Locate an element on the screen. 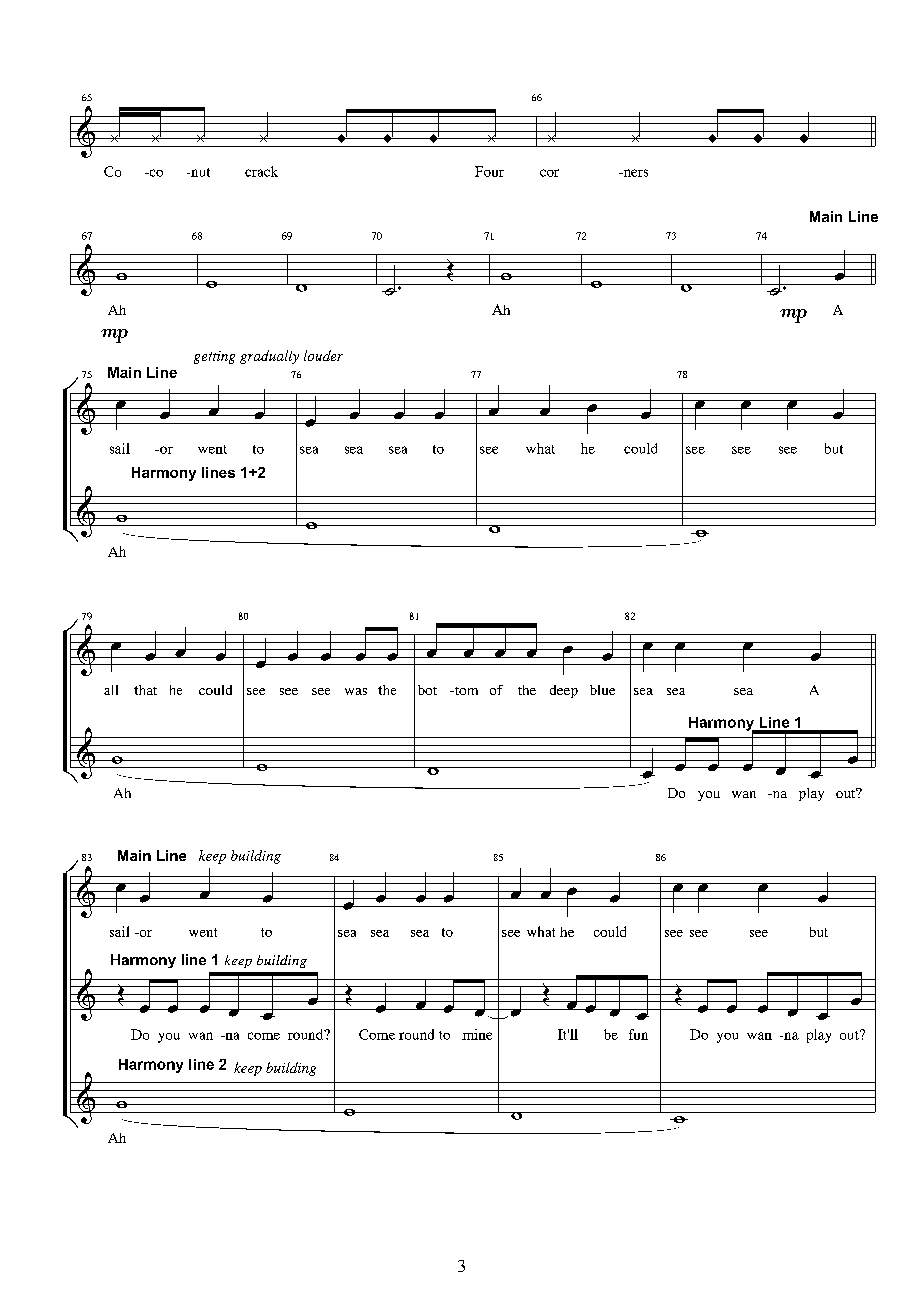 This screenshot has height=1308, width=924. bot is located at coordinates (427, 690).
